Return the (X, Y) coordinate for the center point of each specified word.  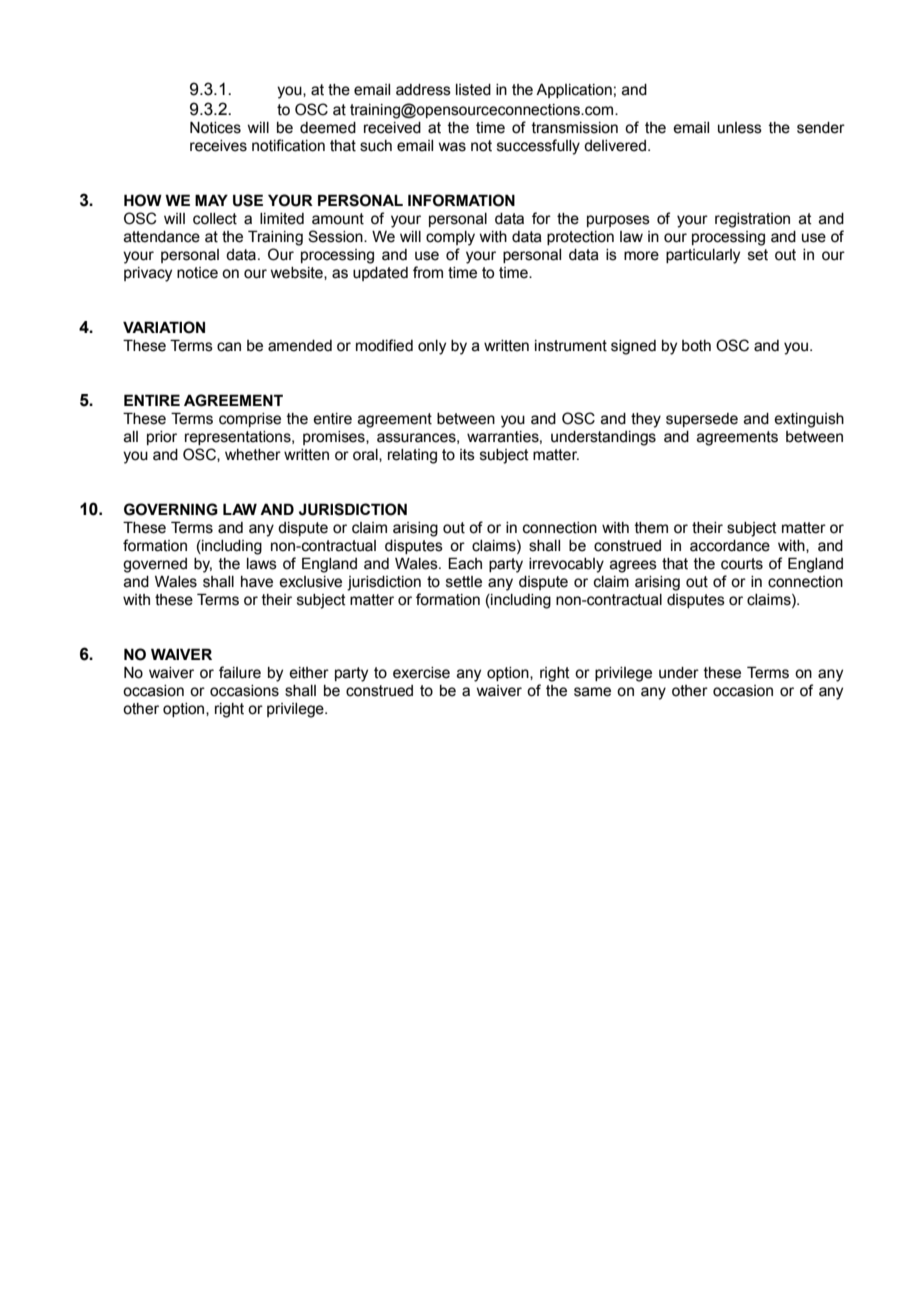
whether (253, 455)
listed (473, 90)
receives (218, 146)
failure (240, 672)
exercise (421, 673)
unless (740, 128)
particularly (703, 256)
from (428, 272)
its (467, 455)
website (297, 273)
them (651, 528)
